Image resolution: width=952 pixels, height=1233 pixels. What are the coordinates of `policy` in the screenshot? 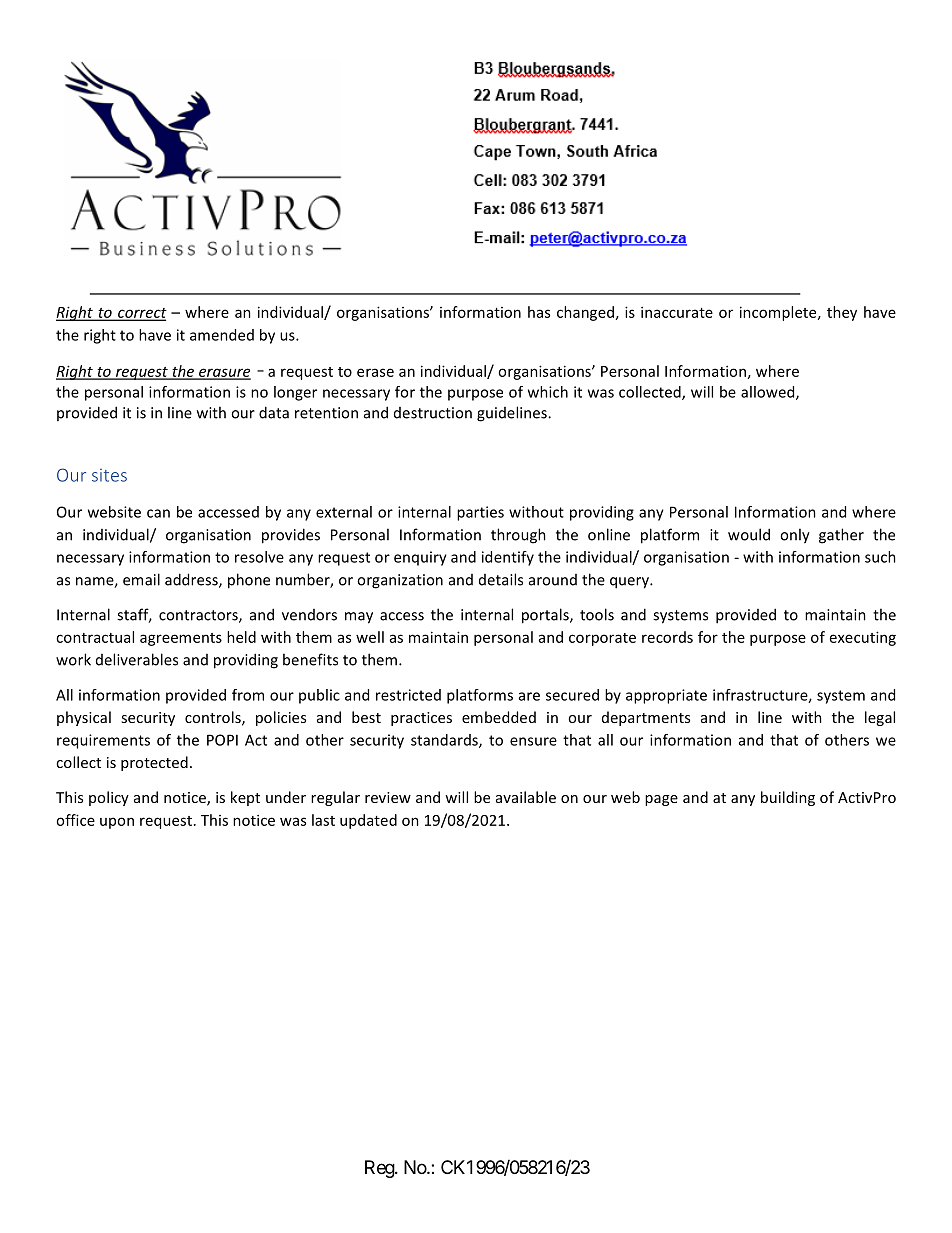 It's located at (109, 798).
